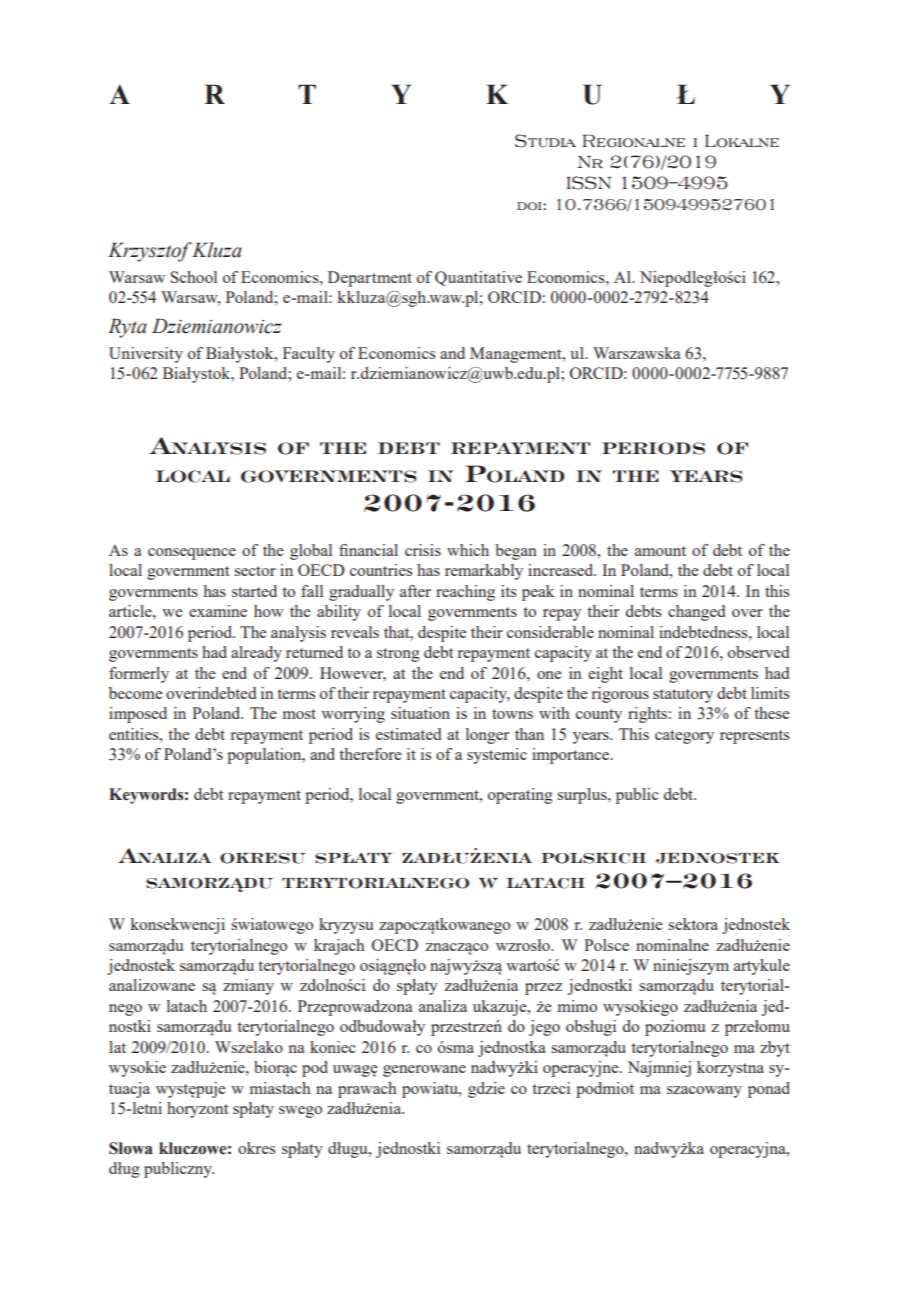  What do you see at coordinates (420, 713) in the screenshot?
I see `situation` at bounding box center [420, 713].
